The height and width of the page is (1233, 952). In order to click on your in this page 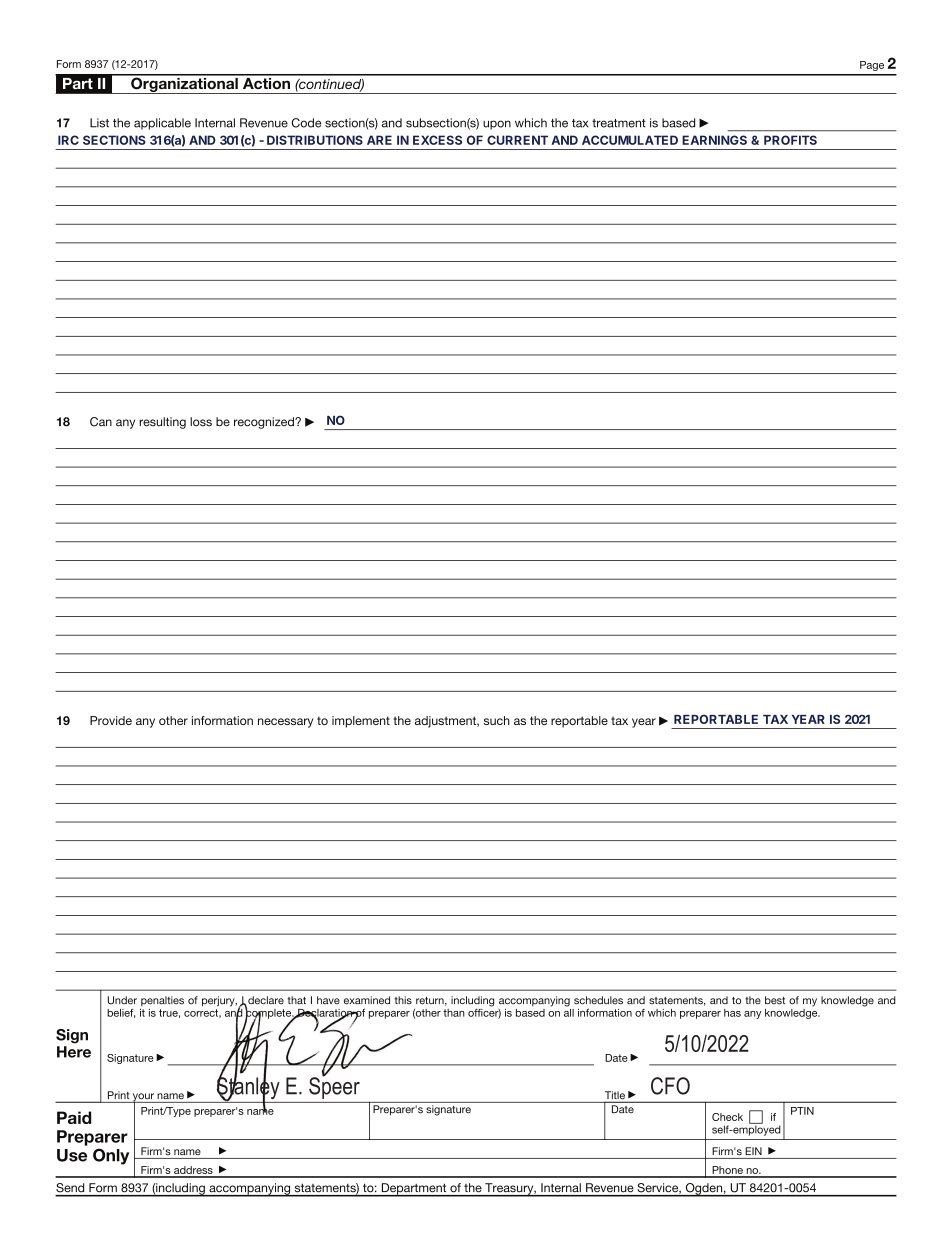, I will do `click(143, 1098)`.
